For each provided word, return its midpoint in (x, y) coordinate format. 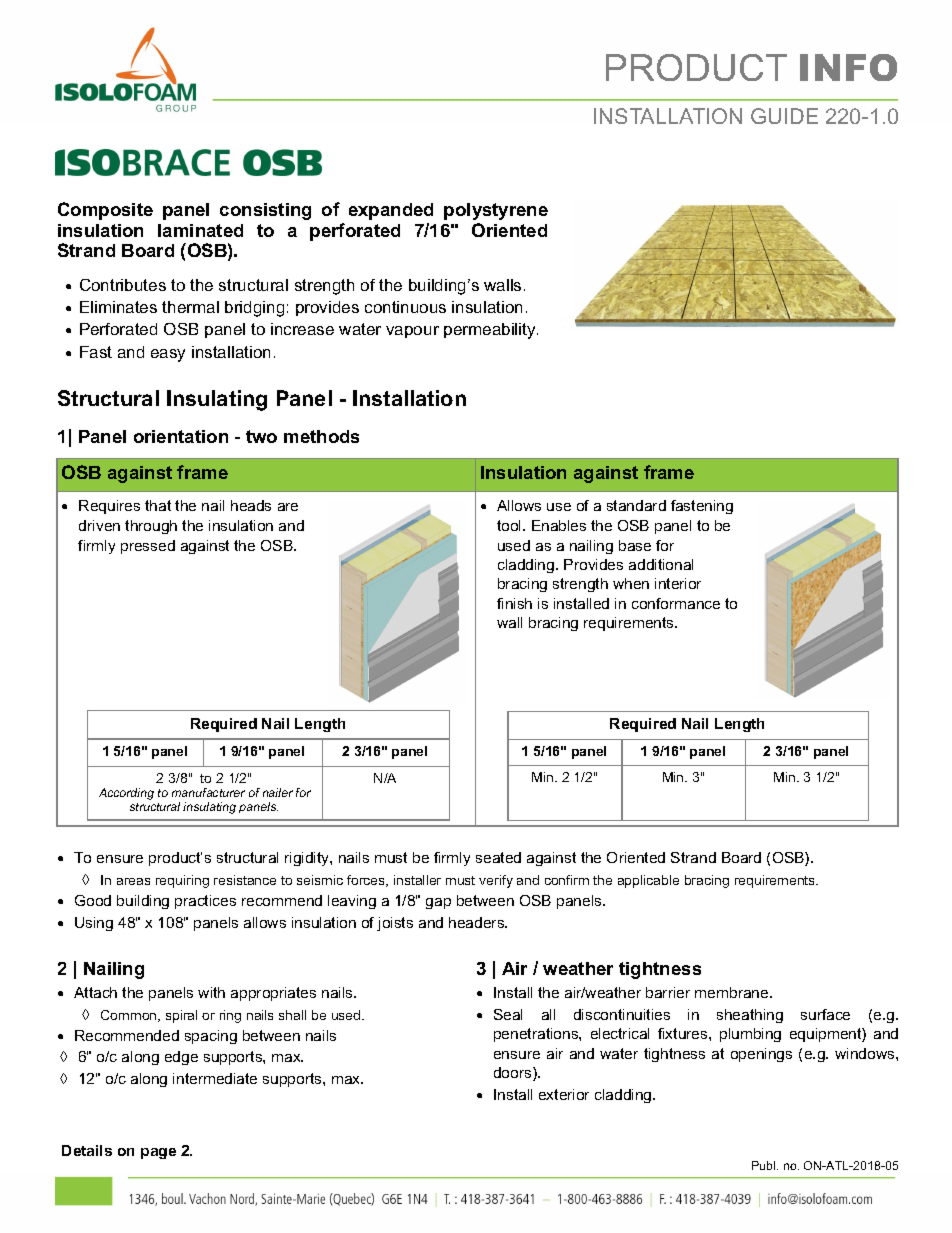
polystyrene (496, 211)
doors (514, 1074)
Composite (105, 211)
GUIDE (784, 116)
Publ (765, 1165)
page (158, 1153)
